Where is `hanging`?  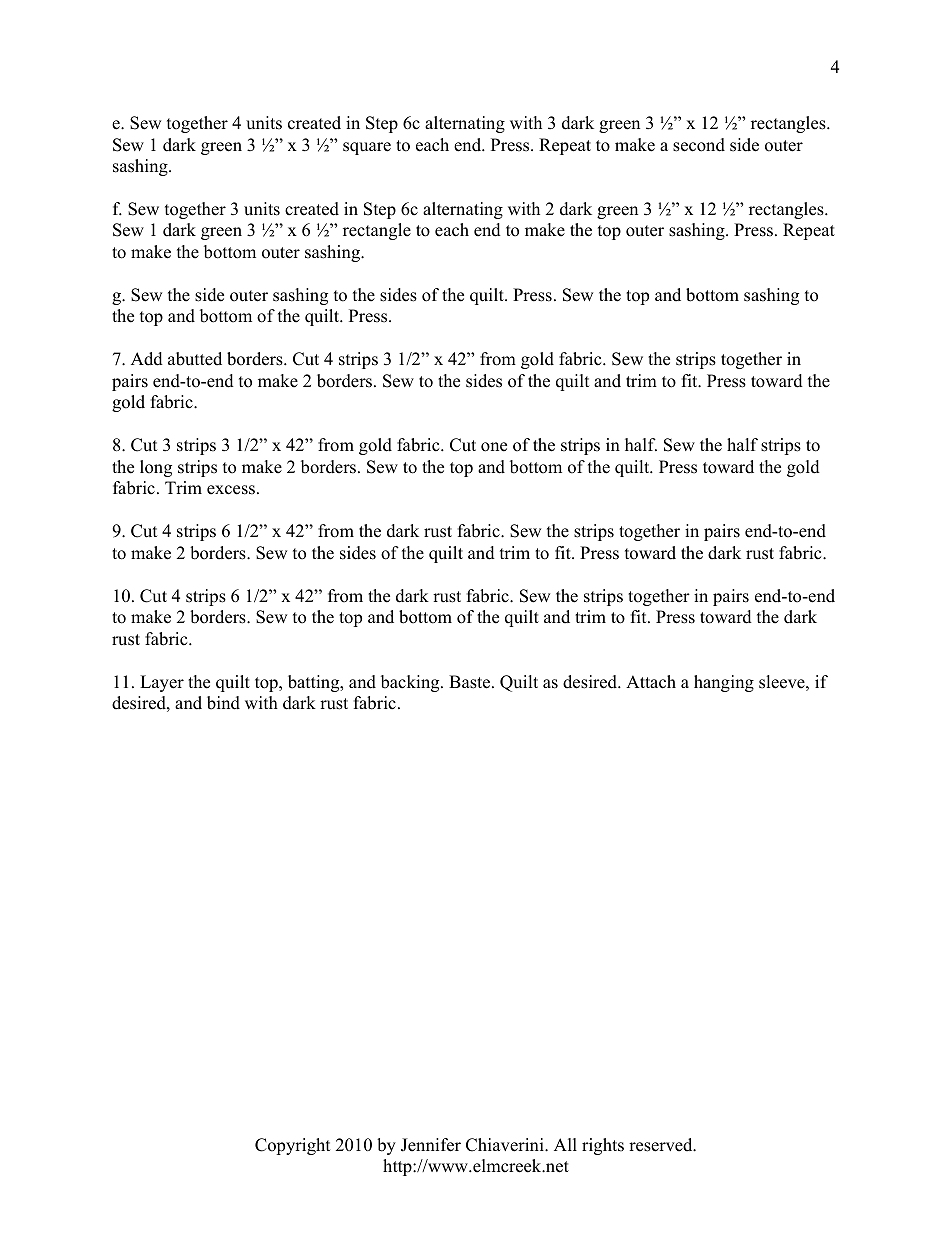
hanging is located at coordinates (724, 683).
